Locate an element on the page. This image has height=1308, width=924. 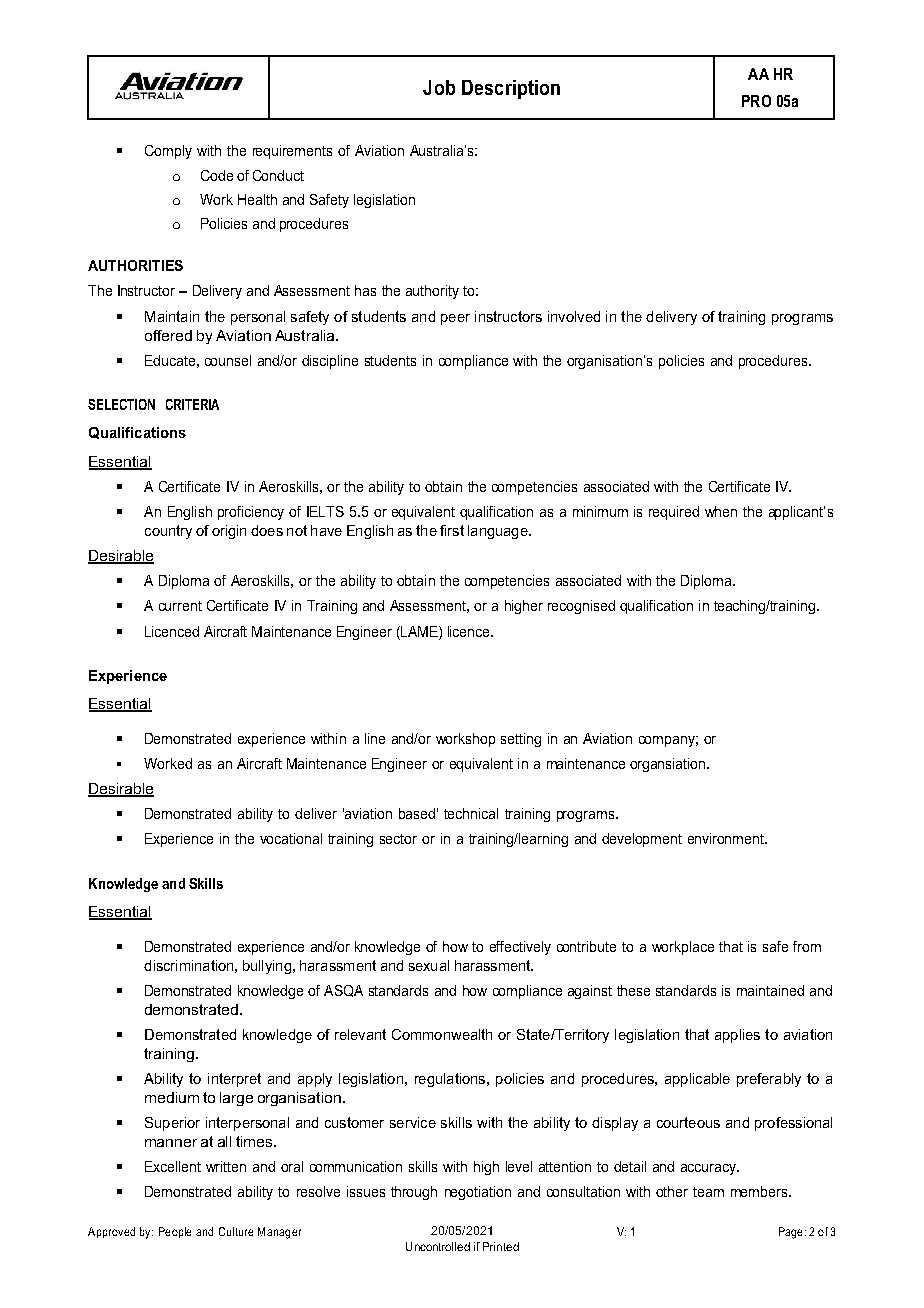
Job is located at coordinates (439, 87).
